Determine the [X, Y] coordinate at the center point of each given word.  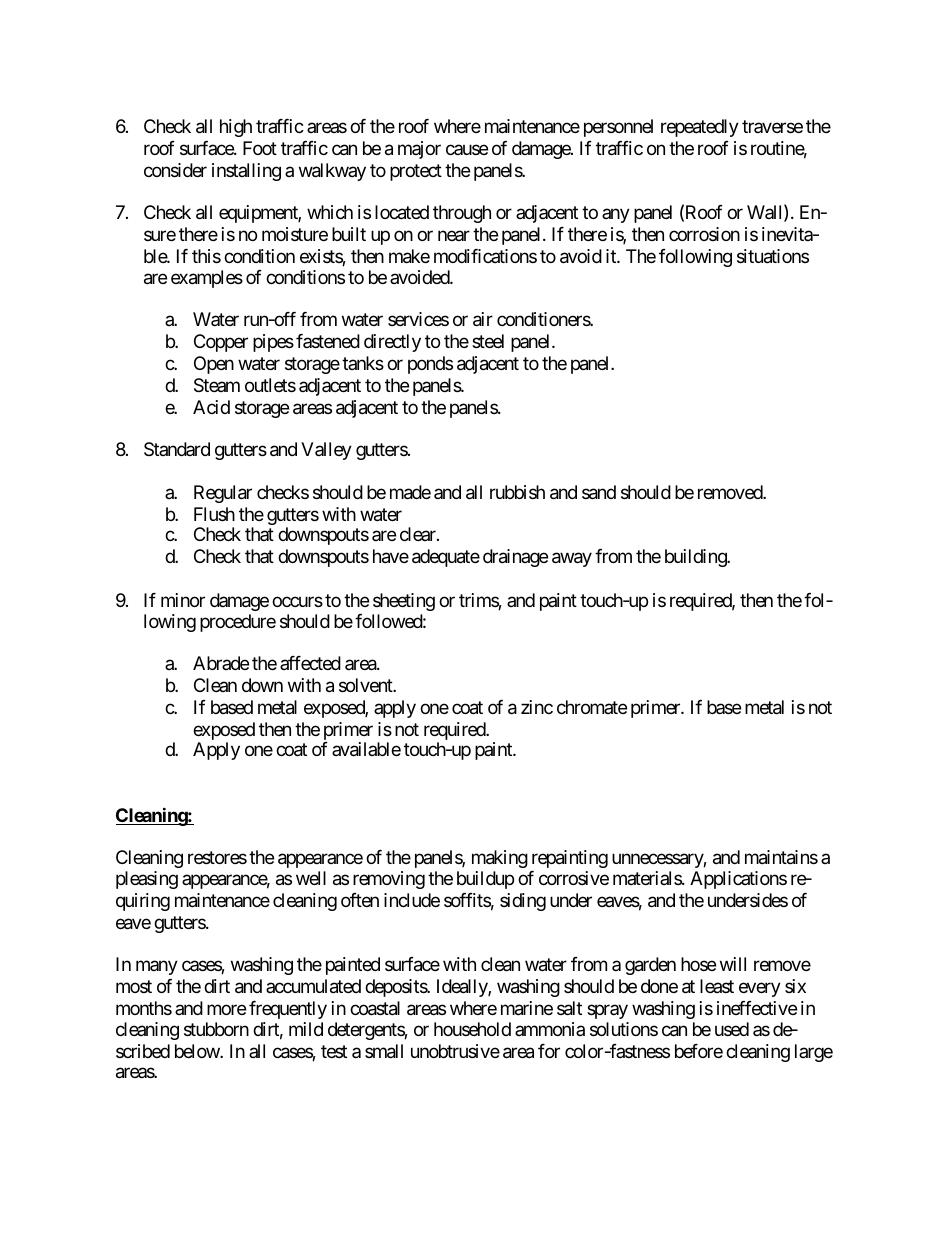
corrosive [574, 878]
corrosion [704, 234]
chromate [592, 707]
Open [214, 365]
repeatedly [700, 128]
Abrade [221, 663]
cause [467, 150]
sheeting [404, 602]
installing [246, 172]
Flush [214, 514]
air [483, 319]
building [696, 558]
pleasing [147, 880]
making [500, 859]
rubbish [517, 492]
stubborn [216, 1029]
